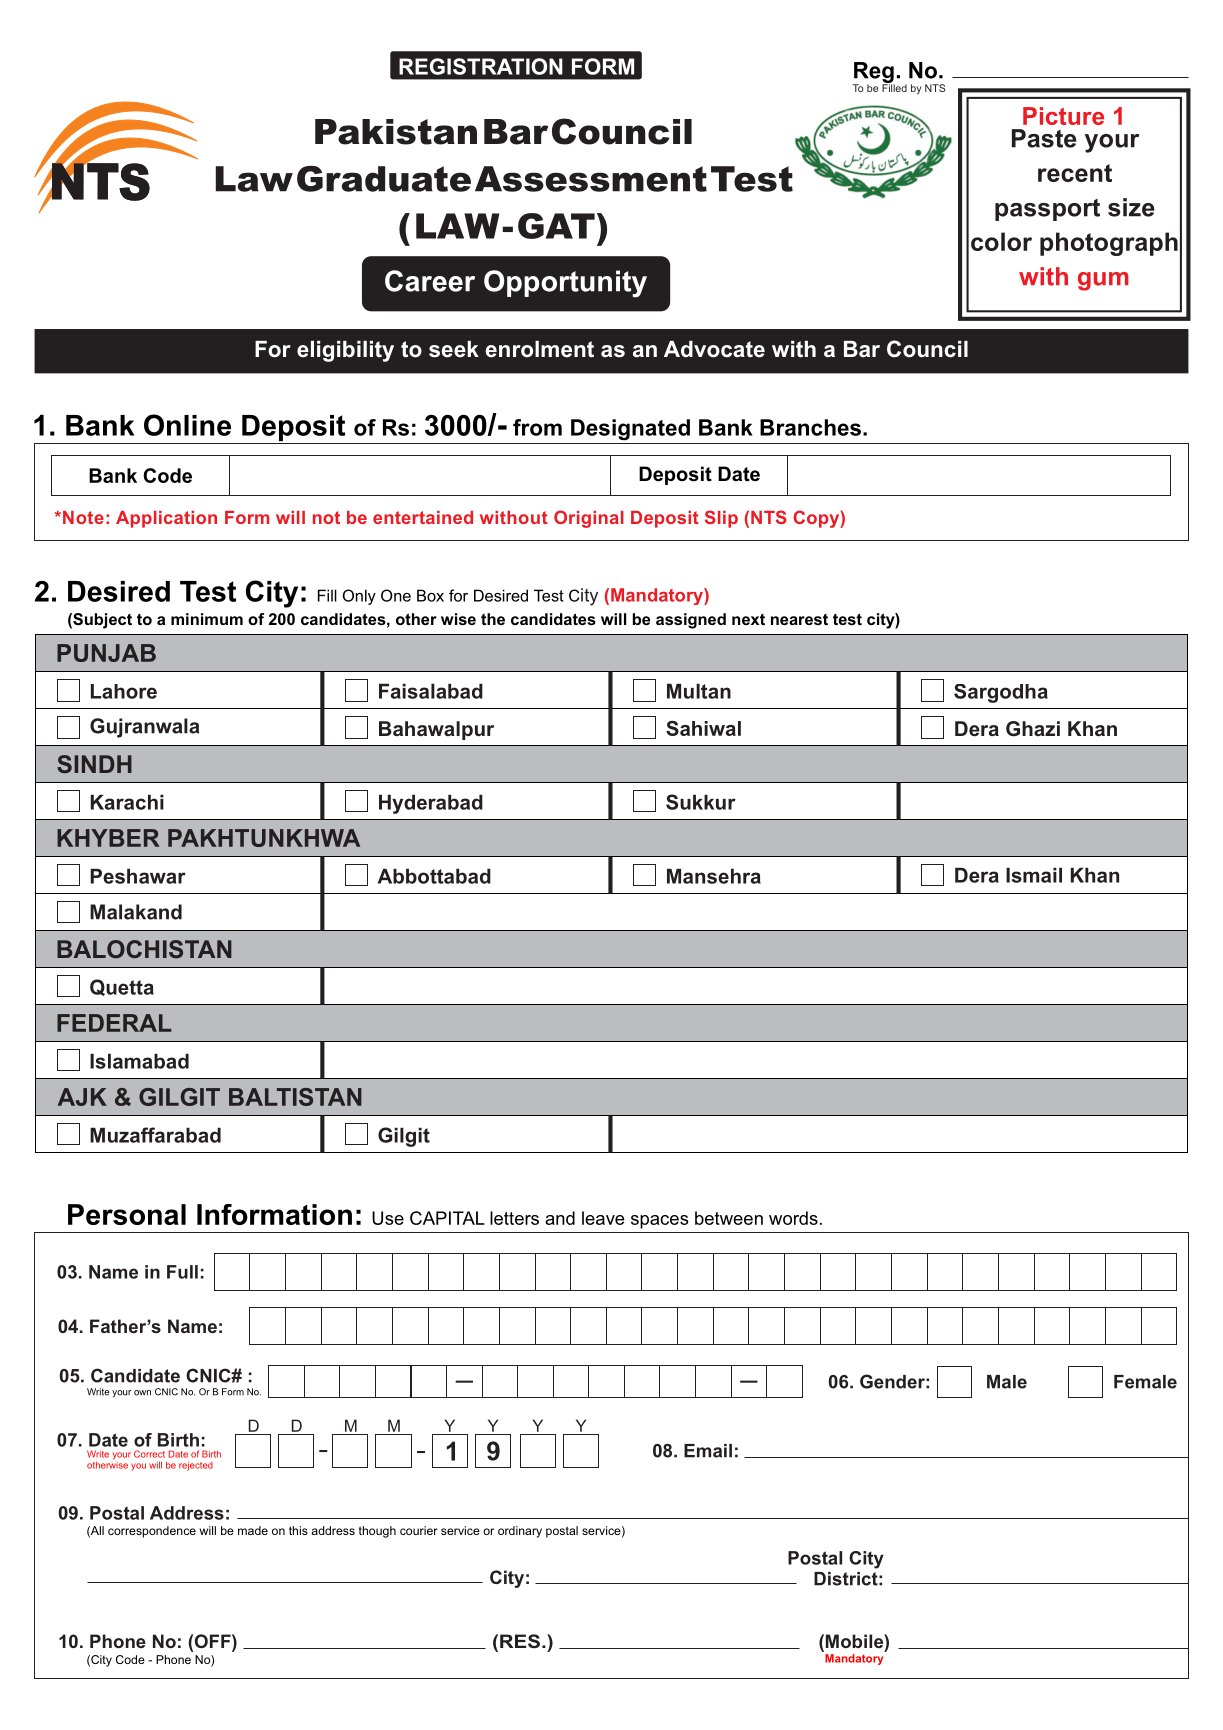 The width and height of the page is (1223, 1730). Describe the element at coordinates (1034, 875) in the page. I see `Ismail` at that location.
